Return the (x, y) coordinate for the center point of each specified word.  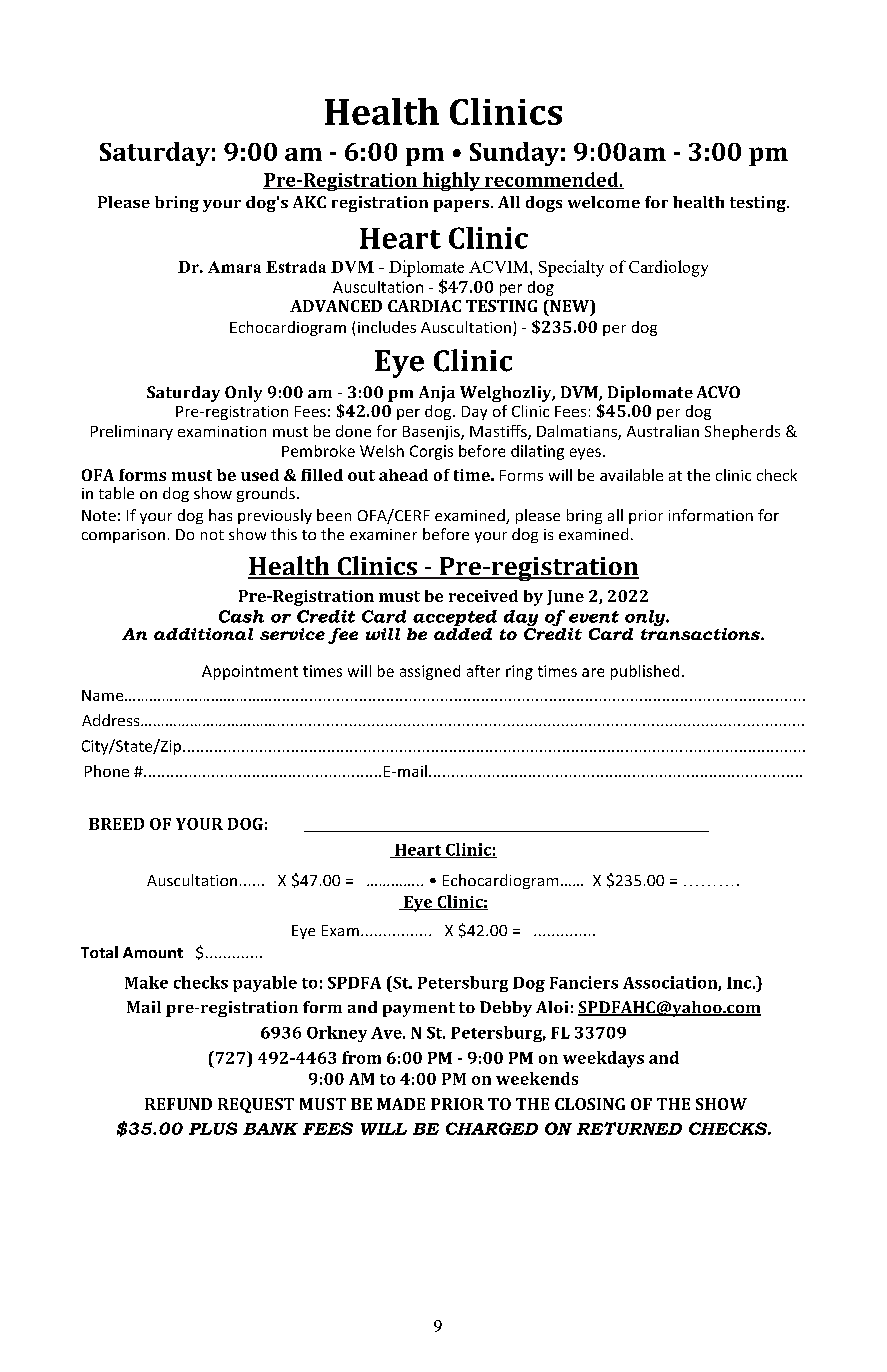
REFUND (178, 1104)
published (645, 672)
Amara (234, 267)
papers (463, 206)
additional (203, 634)
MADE (401, 1104)
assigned (430, 672)
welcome (604, 202)
